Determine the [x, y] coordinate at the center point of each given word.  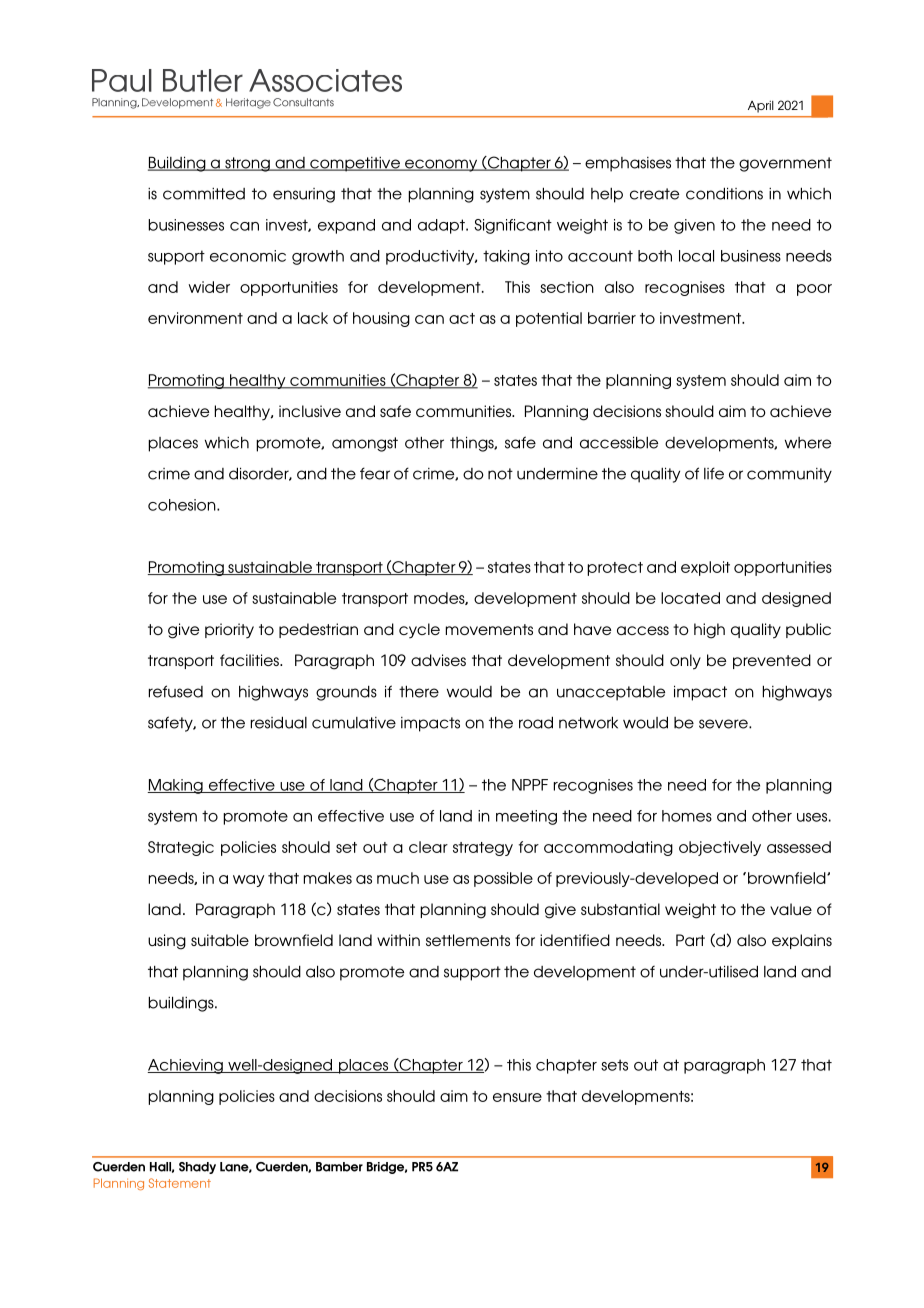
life [714, 473]
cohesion [183, 505]
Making [176, 786]
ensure [517, 1097]
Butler [203, 80]
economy [441, 165]
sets [614, 1065]
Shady [197, 1168]
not [500, 474]
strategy [483, 849]
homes [687, 816]
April [761, 107]
